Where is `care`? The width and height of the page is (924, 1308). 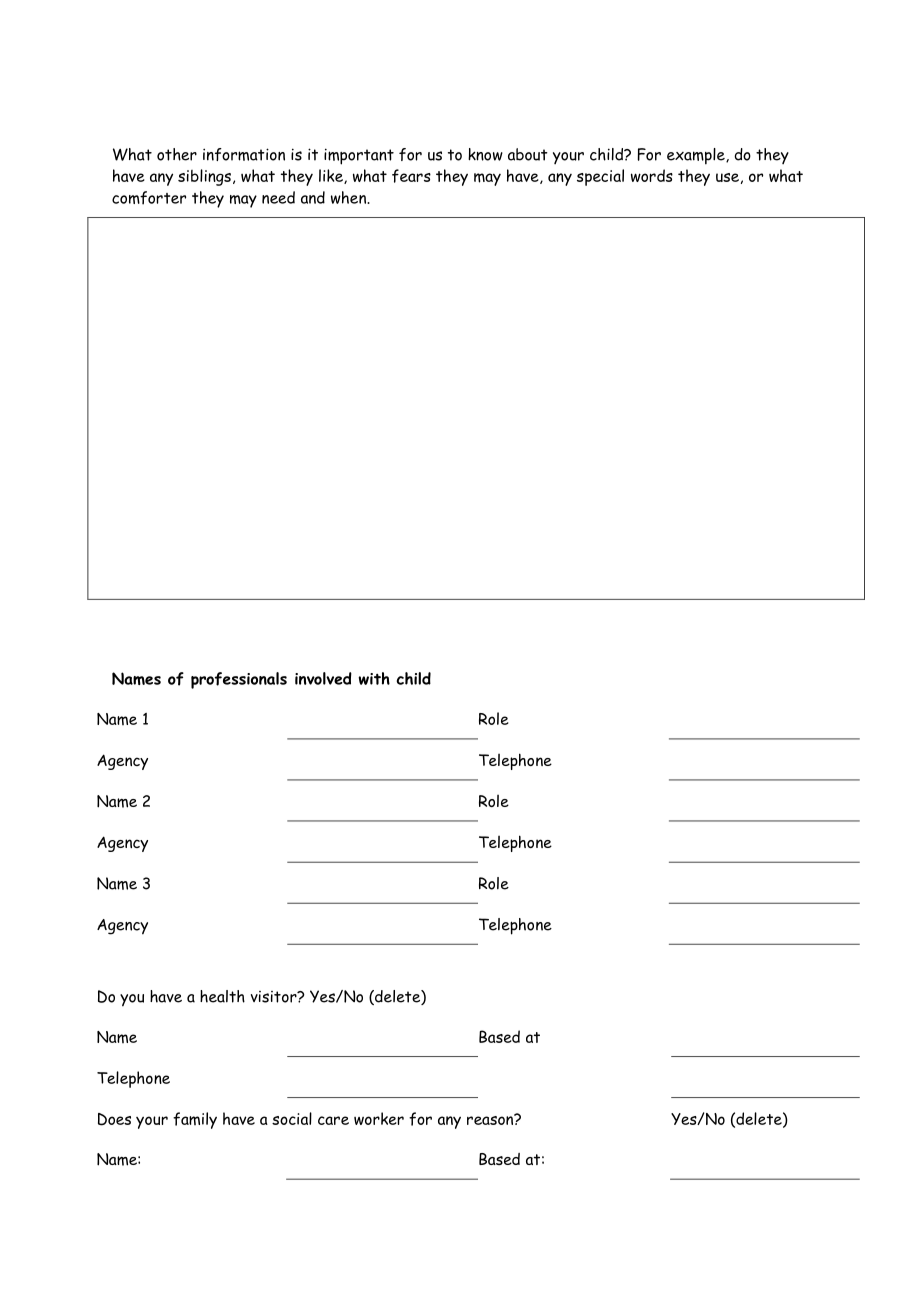 care is located at coordinates (333, 1120).
